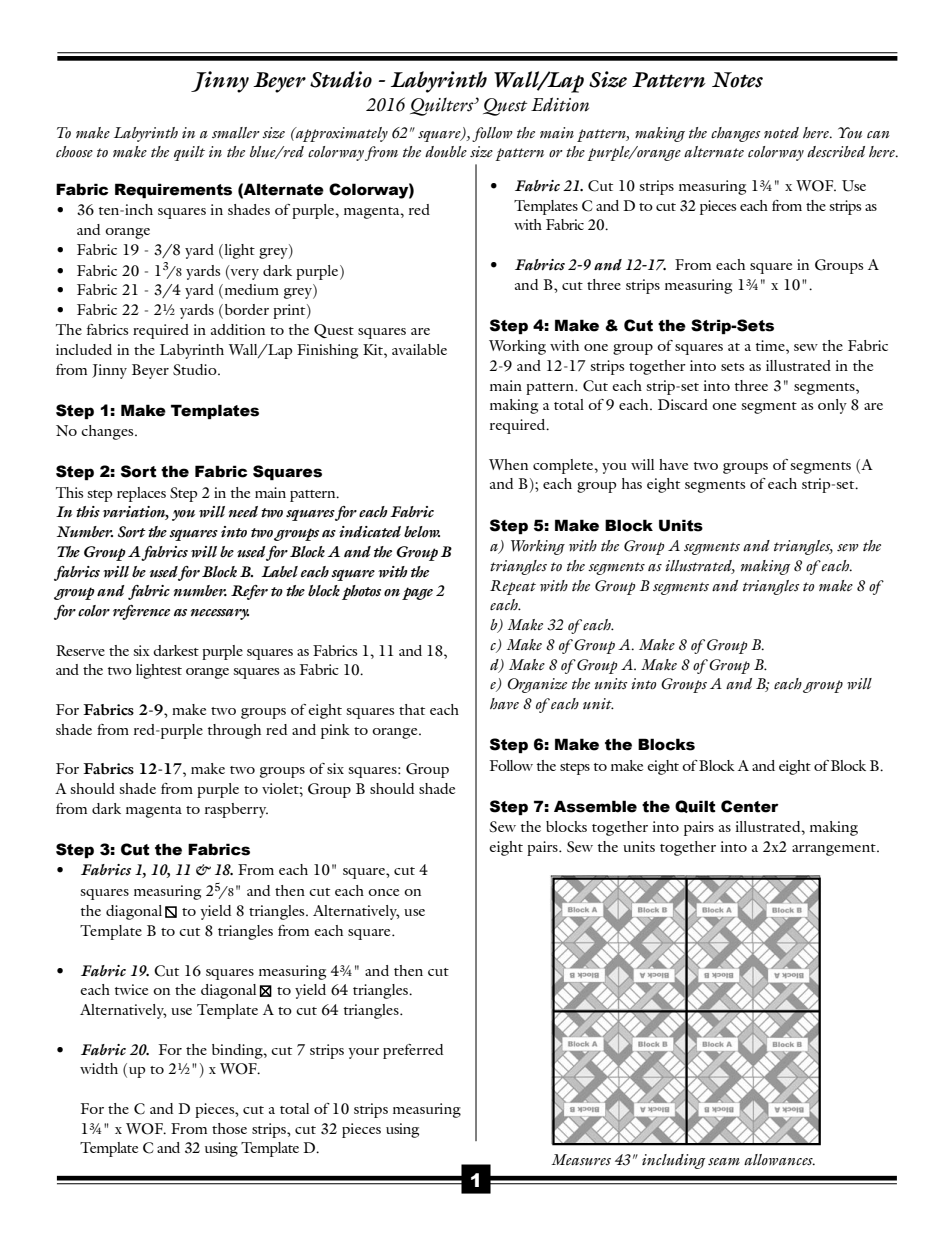 The width and height of the document is (952, 1233). Describe the element at coordinates (446, 151) in the document. I see `double` at that location.
